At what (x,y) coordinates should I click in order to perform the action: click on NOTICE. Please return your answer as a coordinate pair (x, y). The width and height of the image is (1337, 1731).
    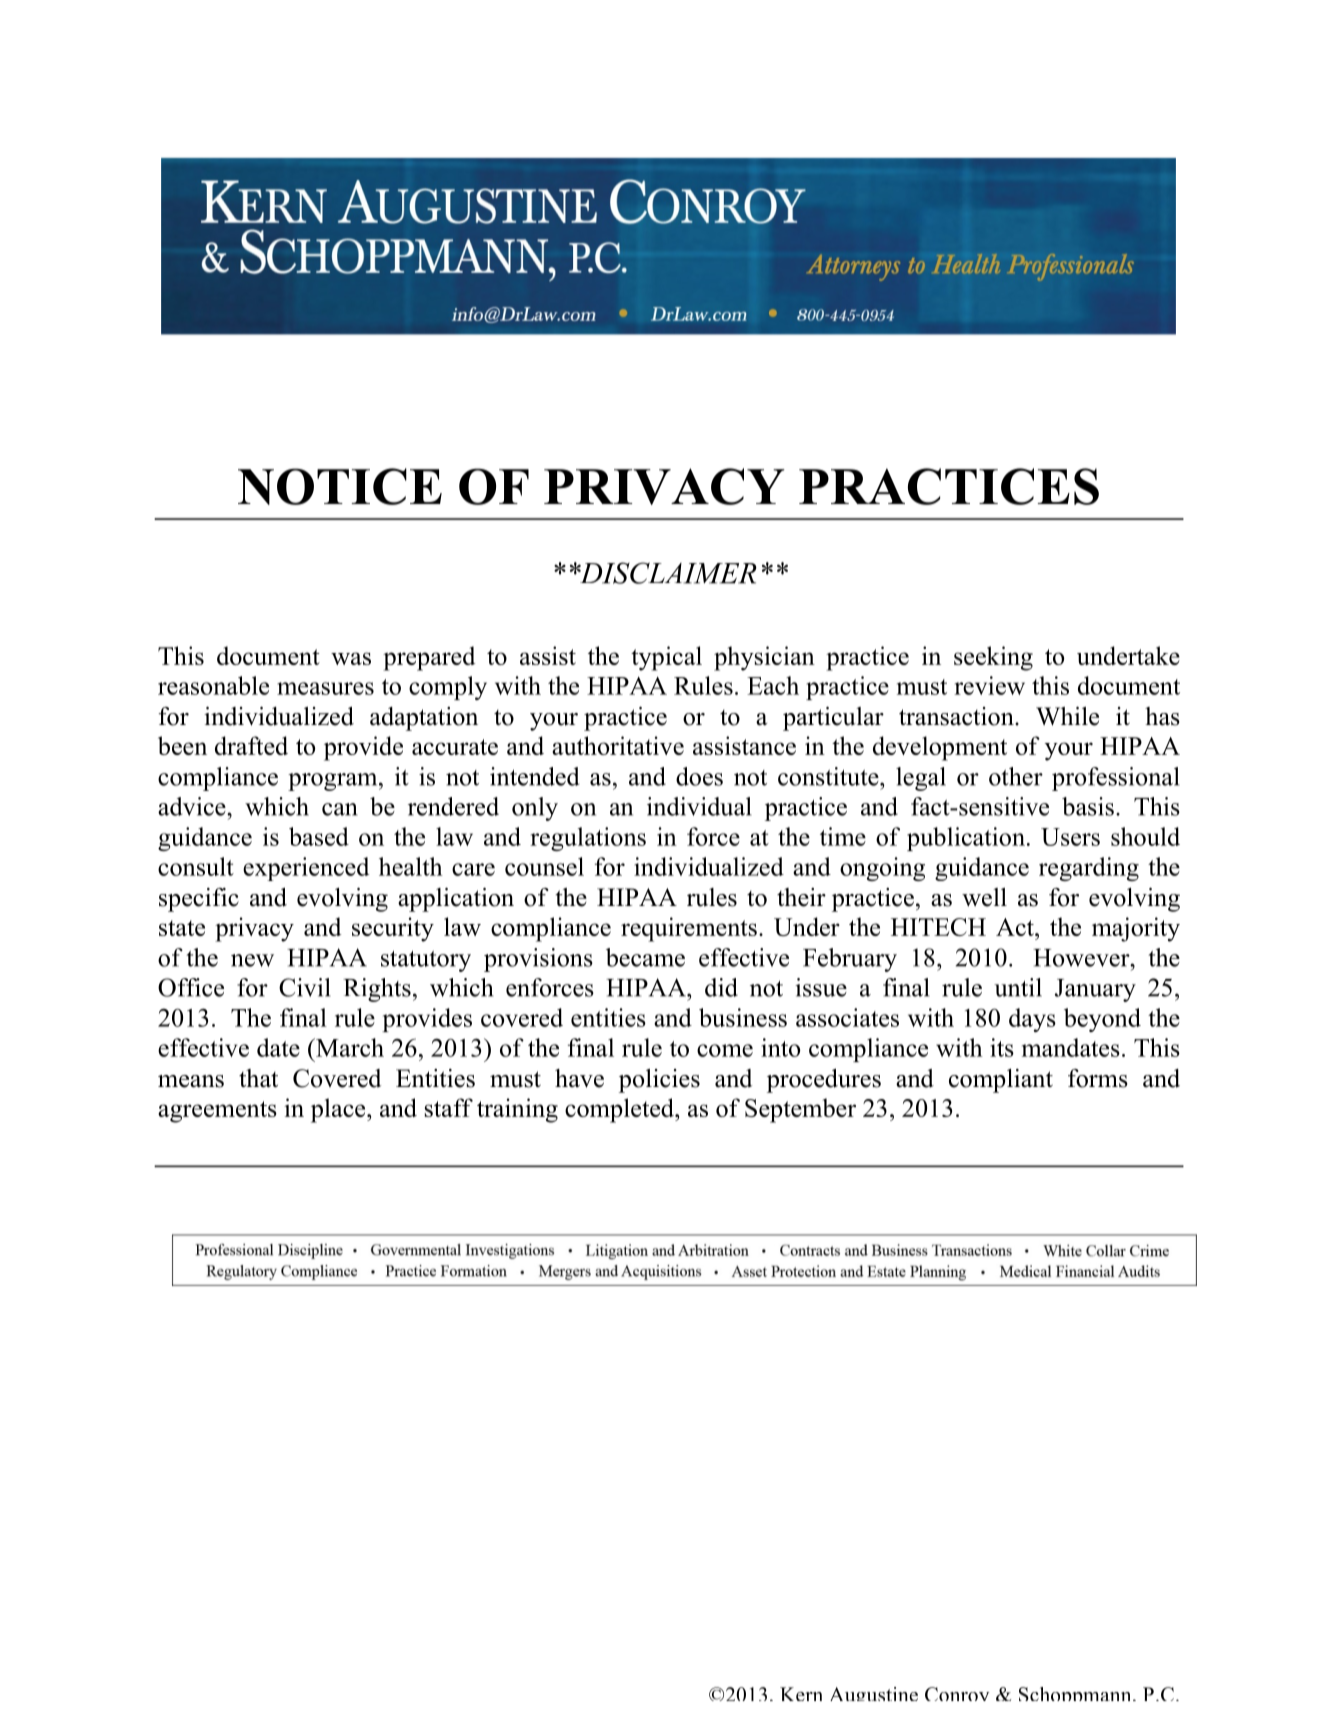
    Looking at the image, I should click on (340, 486).
